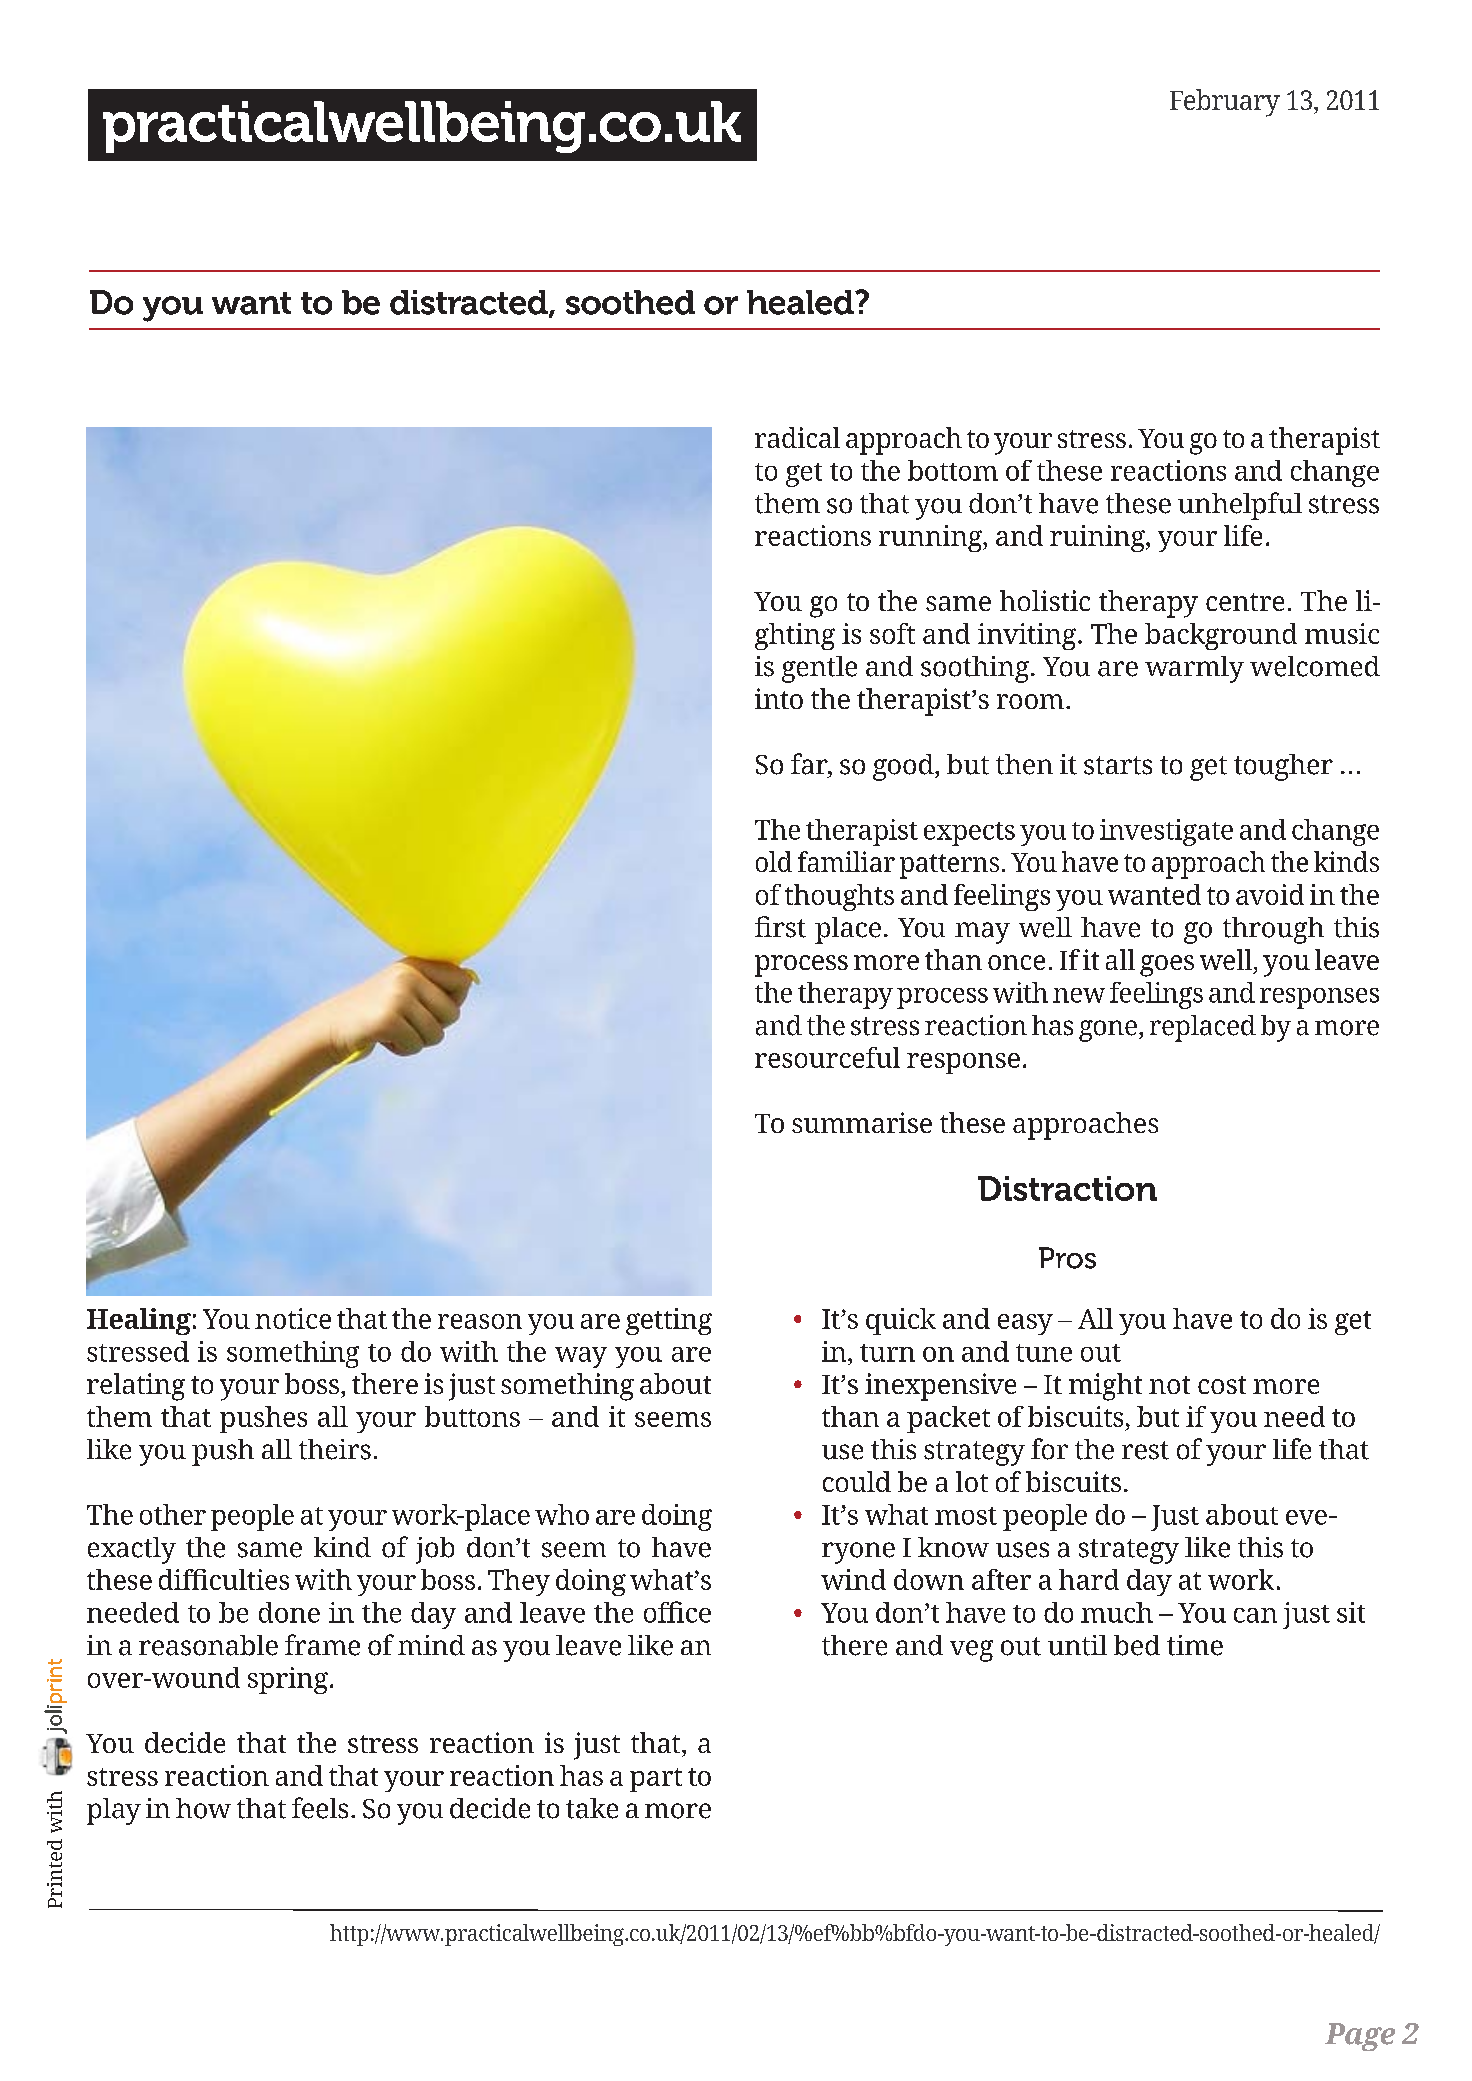  What do you see at coordinates (592, 1808) in the screenshot?
I see `take` at bounding box center [592, 1808].
